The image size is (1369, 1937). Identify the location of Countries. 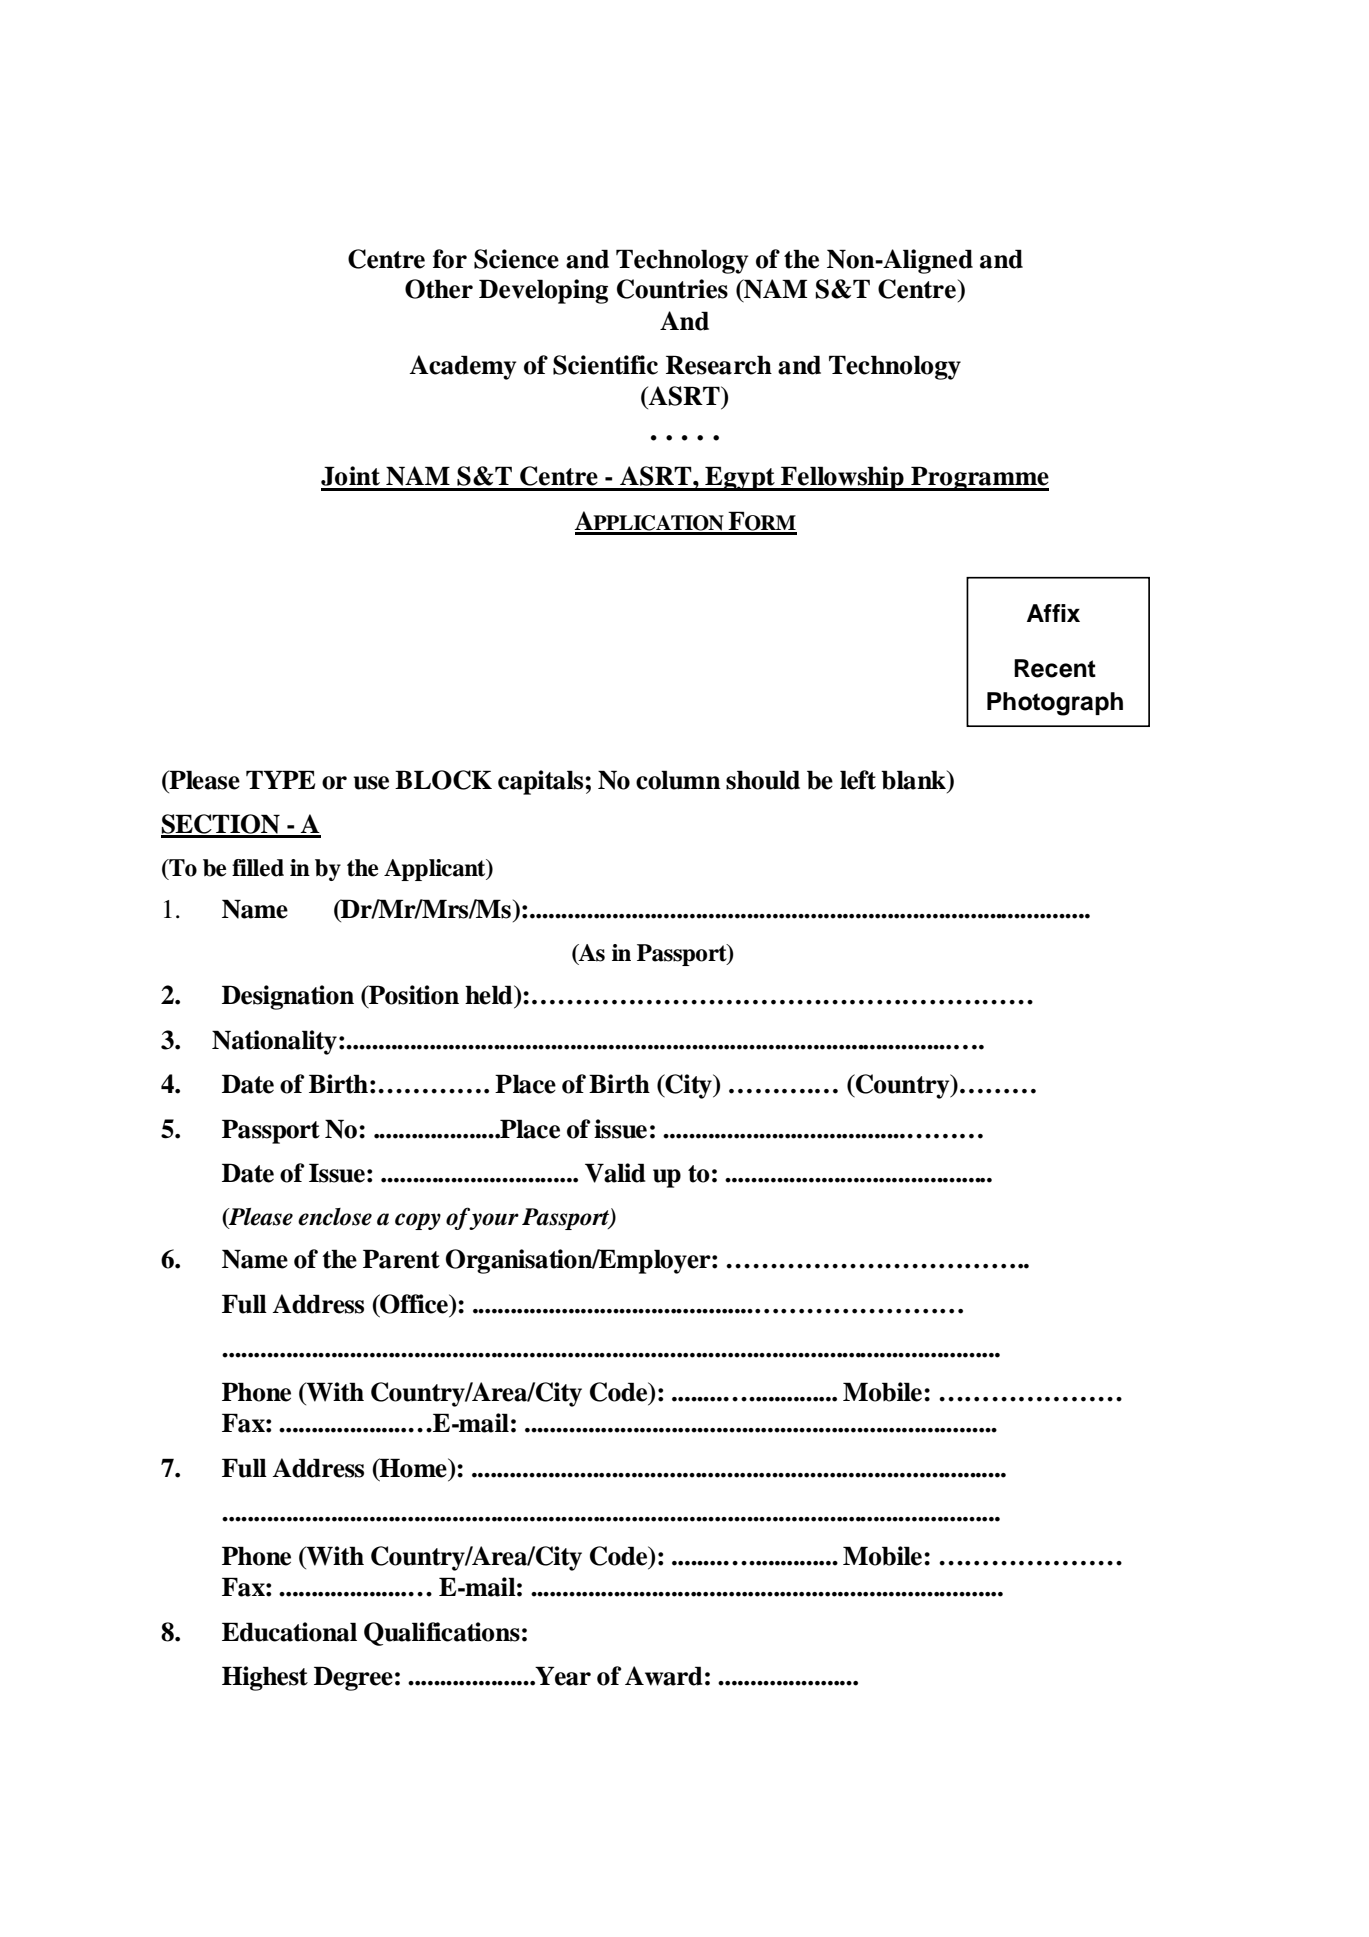
(672, 289).
